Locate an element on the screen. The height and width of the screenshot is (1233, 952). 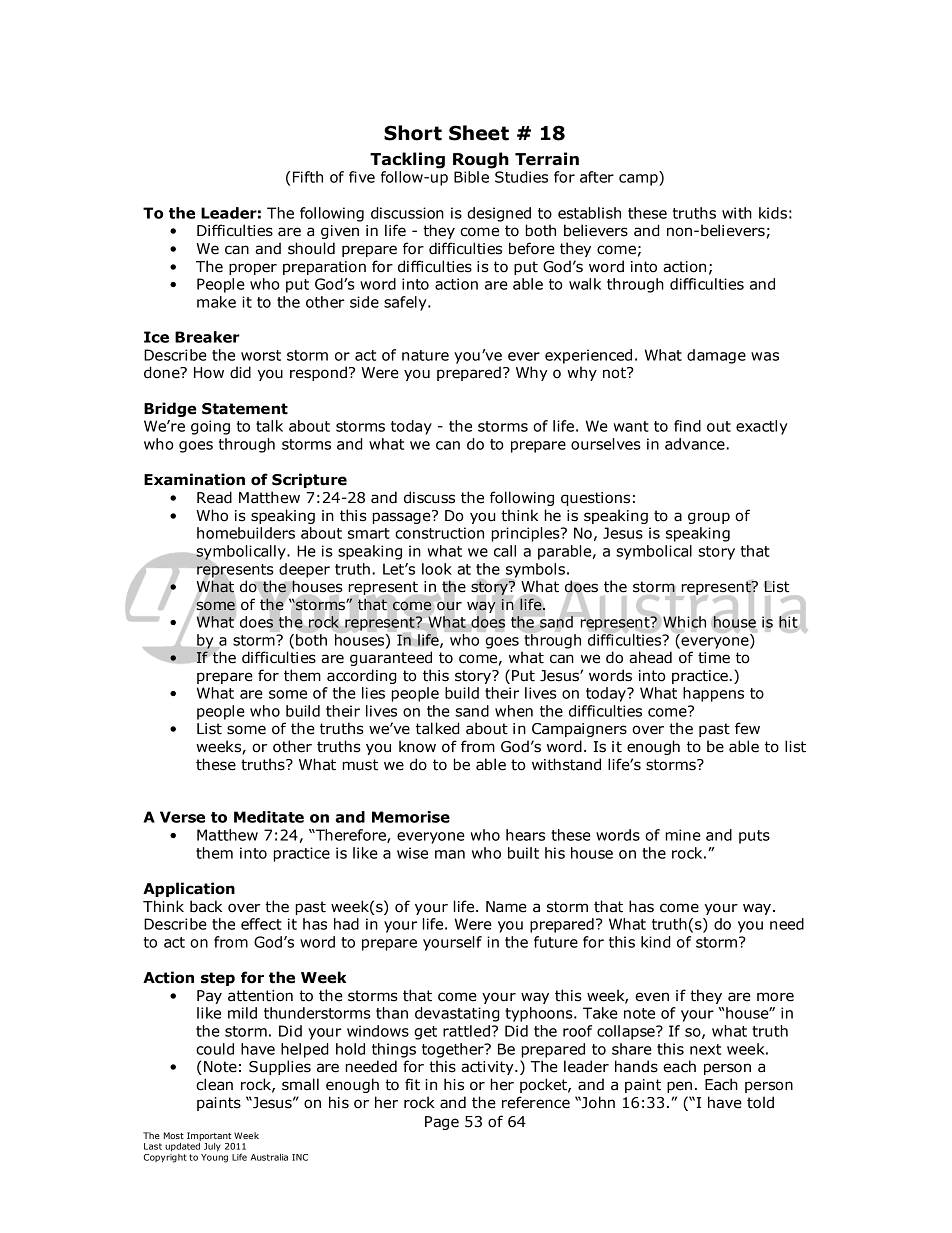
back is located at coordinates (206, 906).
